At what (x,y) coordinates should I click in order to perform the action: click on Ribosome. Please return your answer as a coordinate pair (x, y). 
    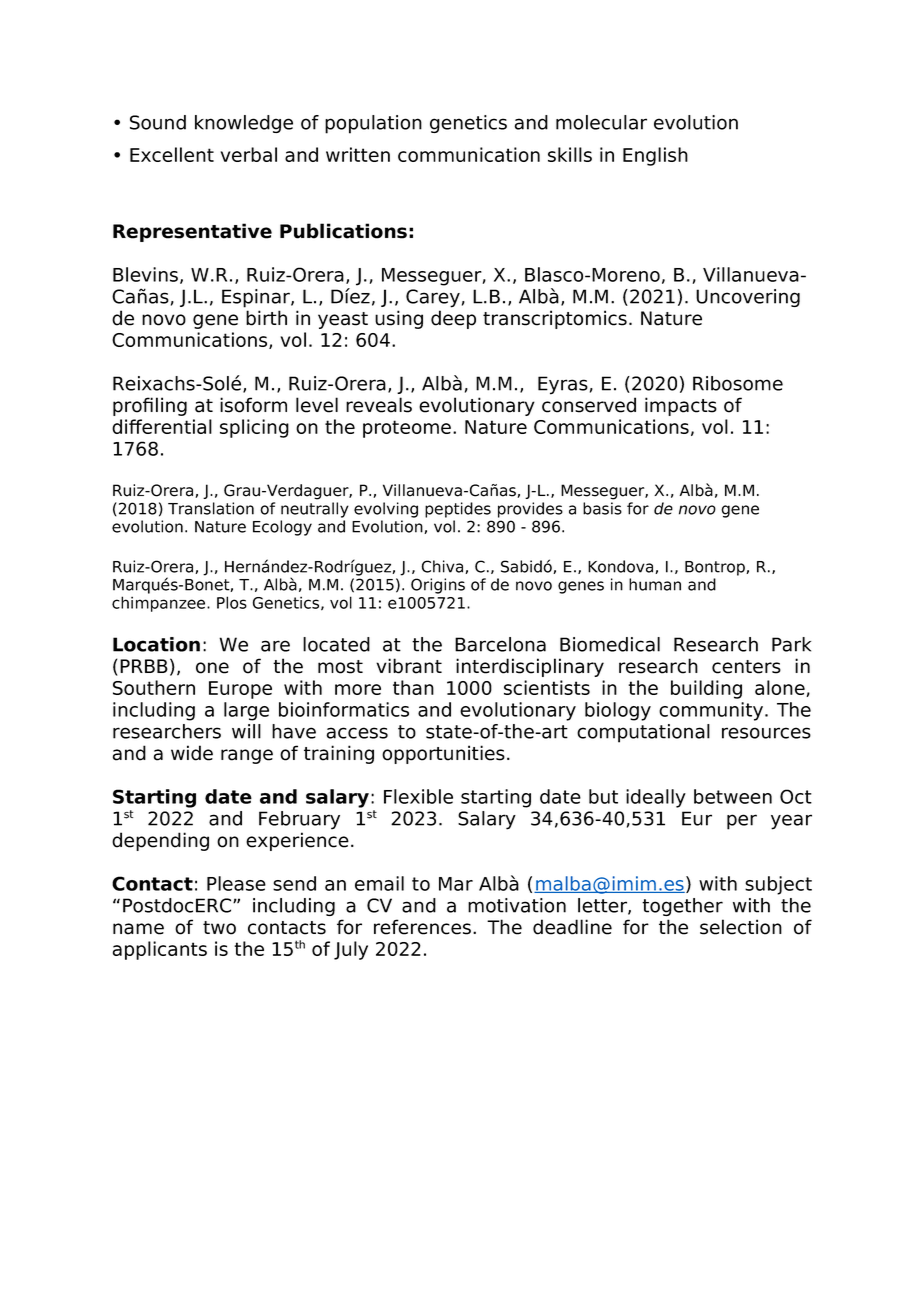
    Looking at the image, I should click on (738, 383).
